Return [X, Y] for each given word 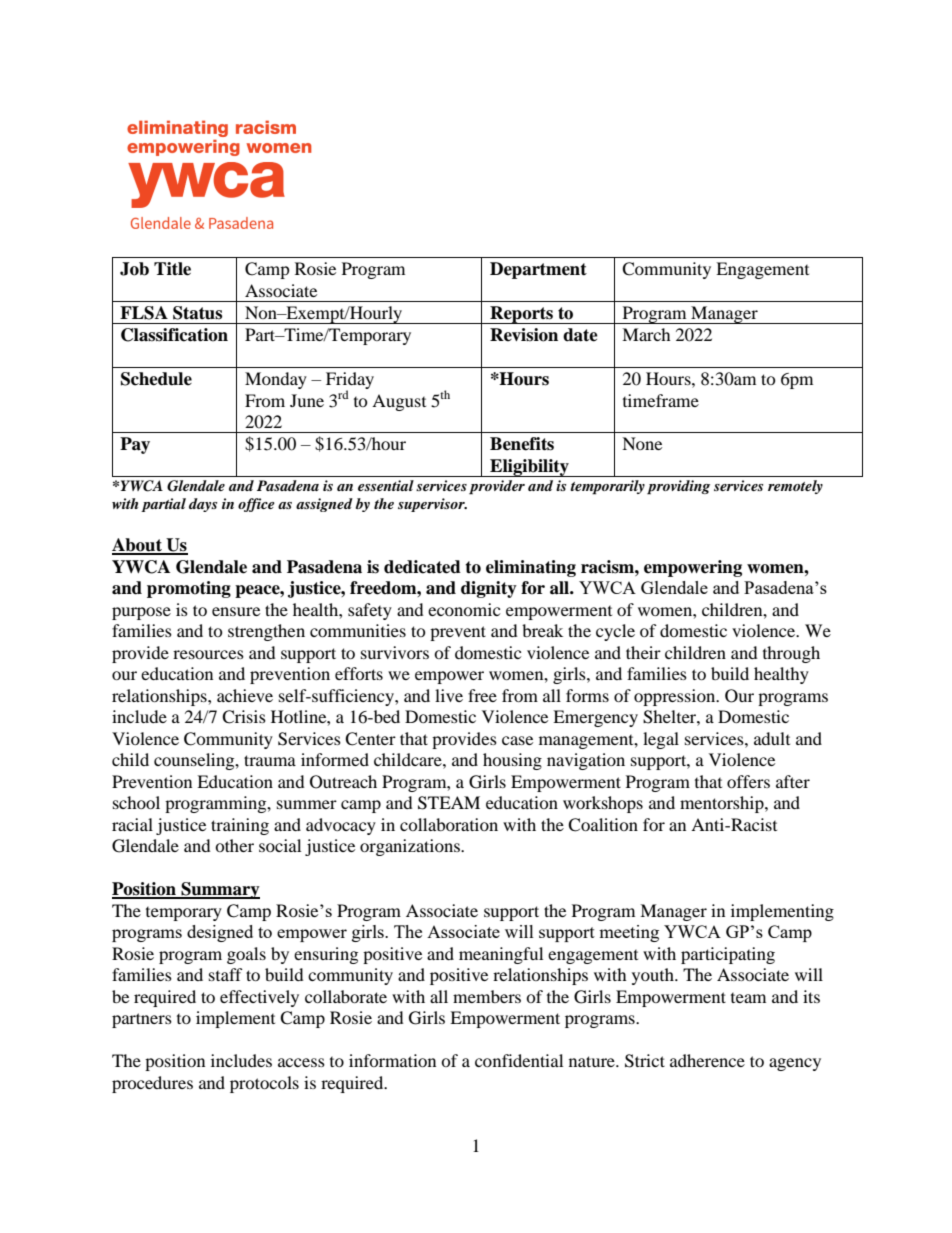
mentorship [723, 804]
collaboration [449, 824]
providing [678, 487]
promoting [189, 589]
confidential [519, 1060]
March [646, 334]
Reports [521, 315]
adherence [707, 1060]
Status [197, 313]
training [240, 826]
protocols [264, 1084]
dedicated [422, 567]
